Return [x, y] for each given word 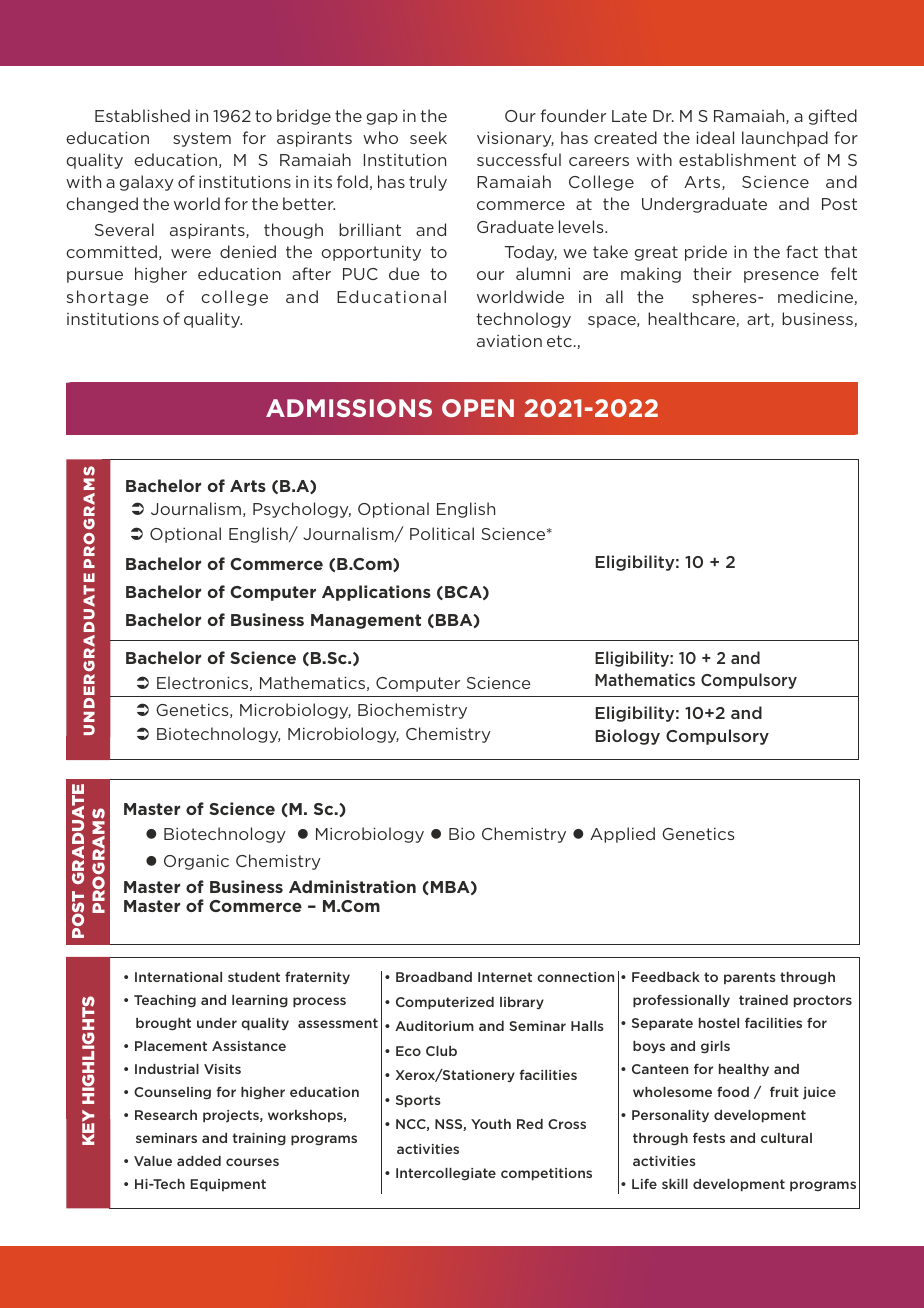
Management [366, 621]
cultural [786, 1138]
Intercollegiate [446, 1174]
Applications [376, 593]
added [199, 1161]
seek [428, 137]
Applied [622, 835]
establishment [737, 159]
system [202, 139]
